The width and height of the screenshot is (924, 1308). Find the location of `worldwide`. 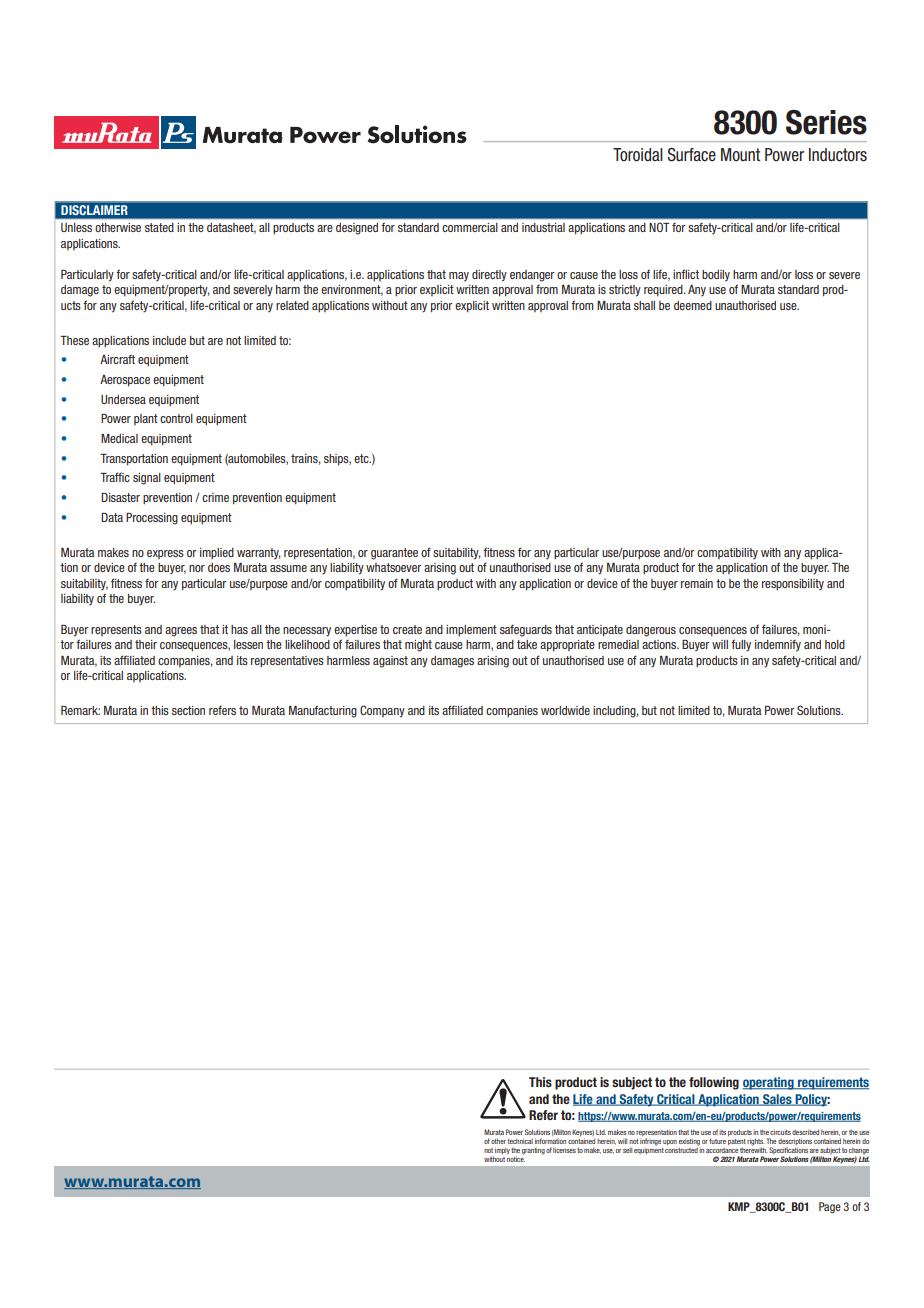

worldwide is located at coordinates (565, 710).
